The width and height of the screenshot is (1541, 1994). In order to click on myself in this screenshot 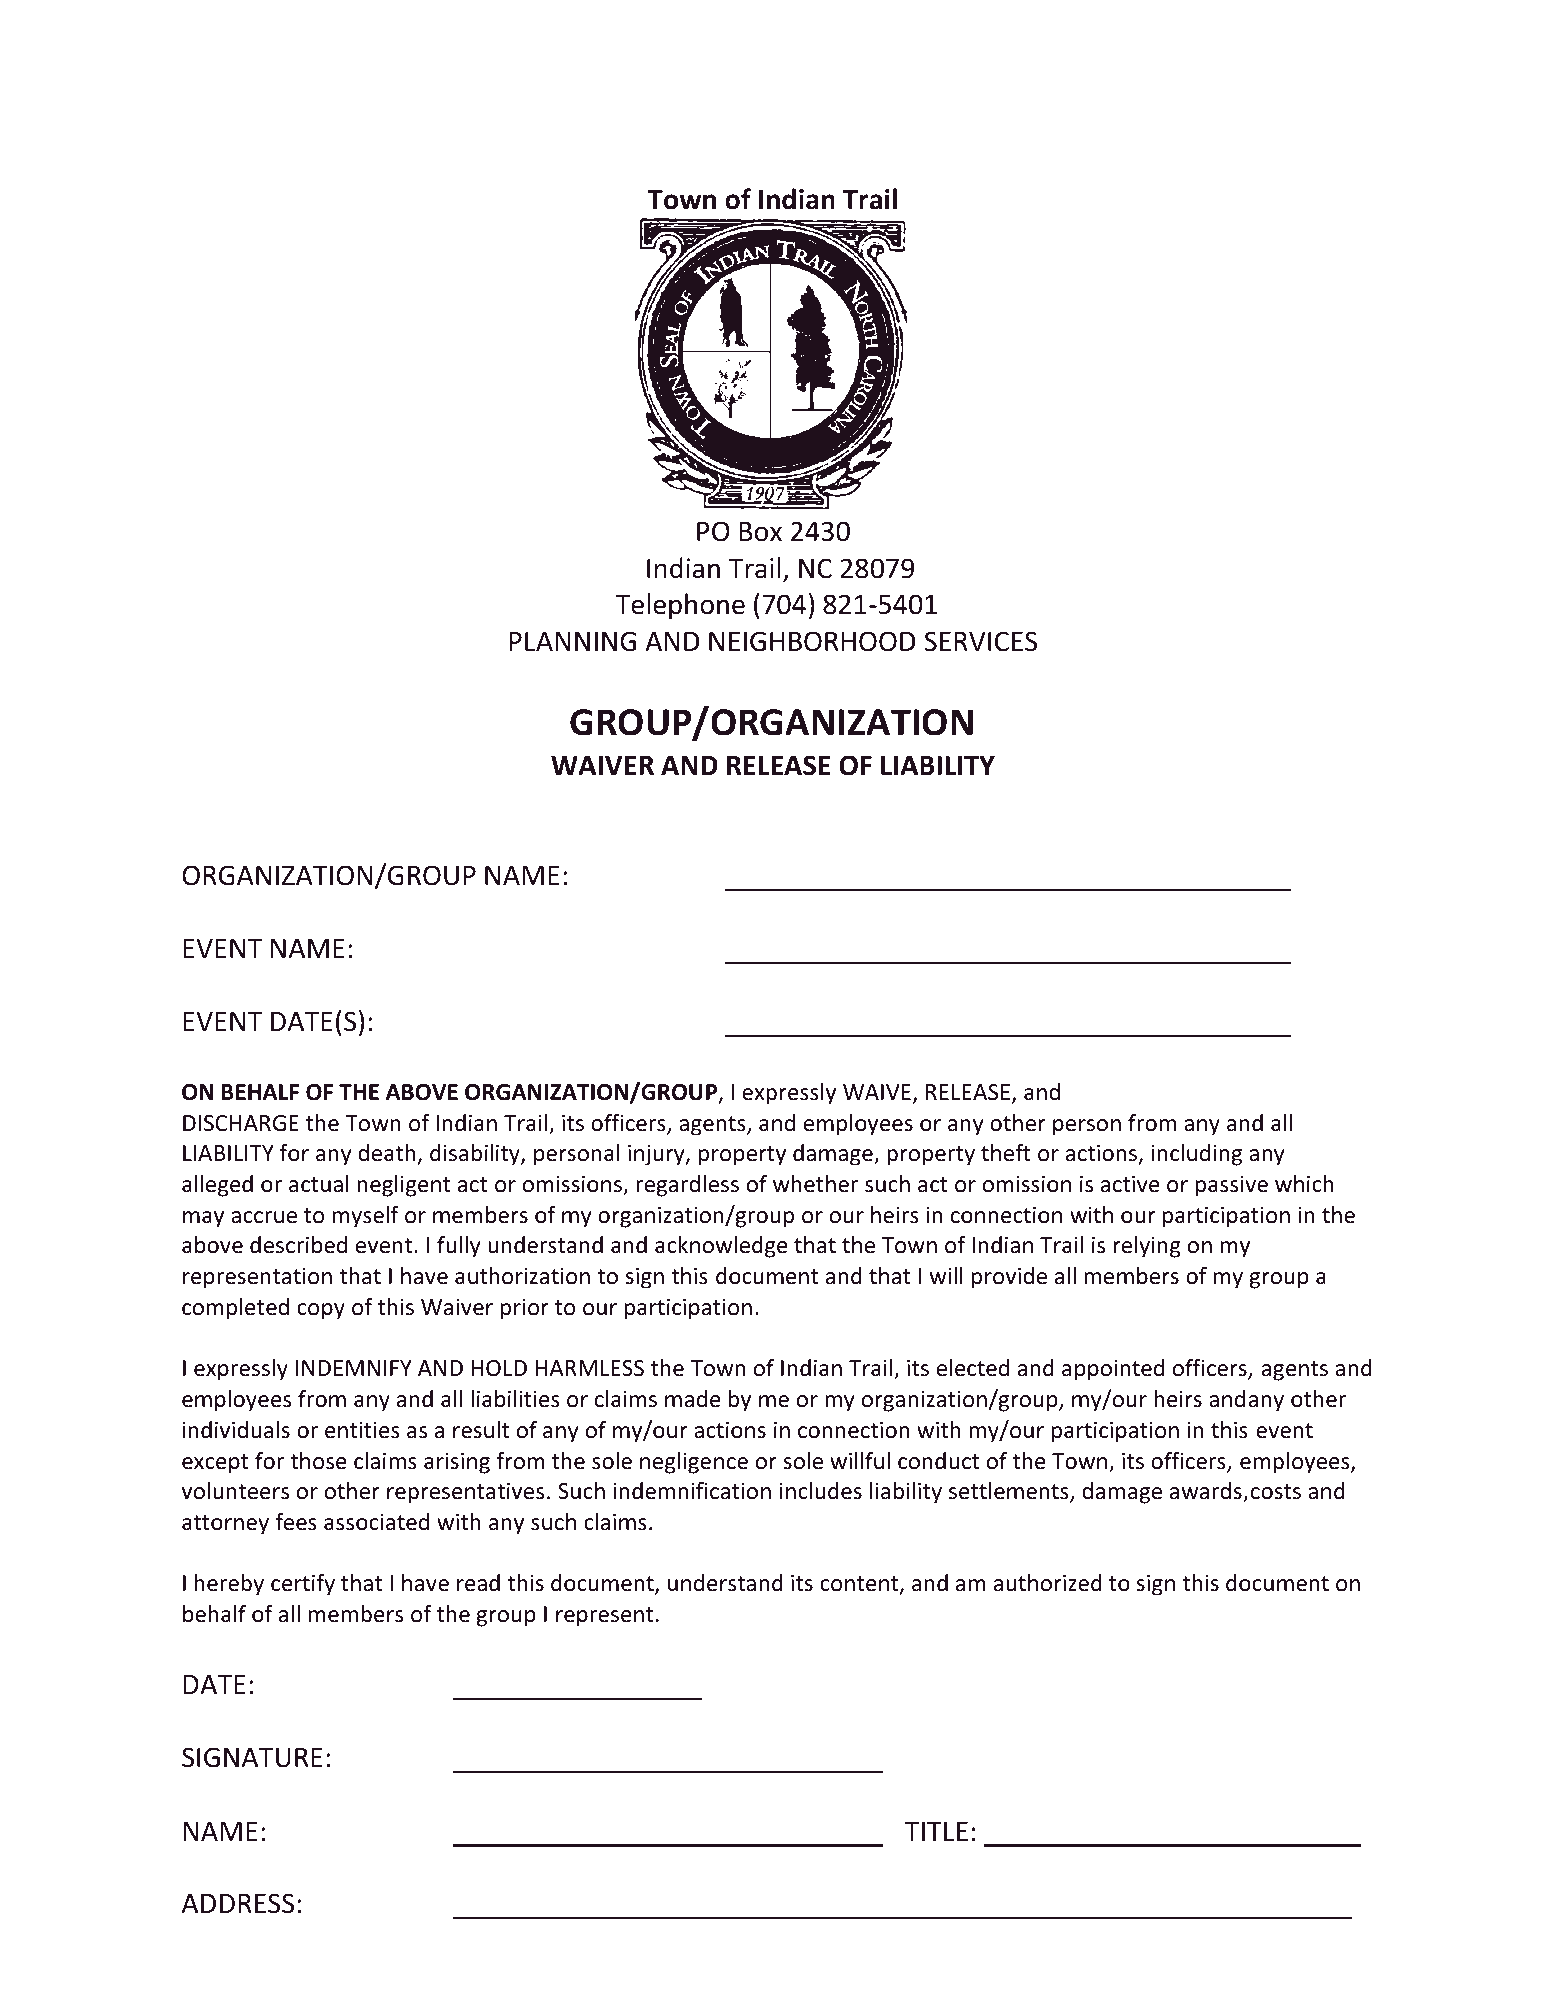, I will do `click(366, 1217)`.
